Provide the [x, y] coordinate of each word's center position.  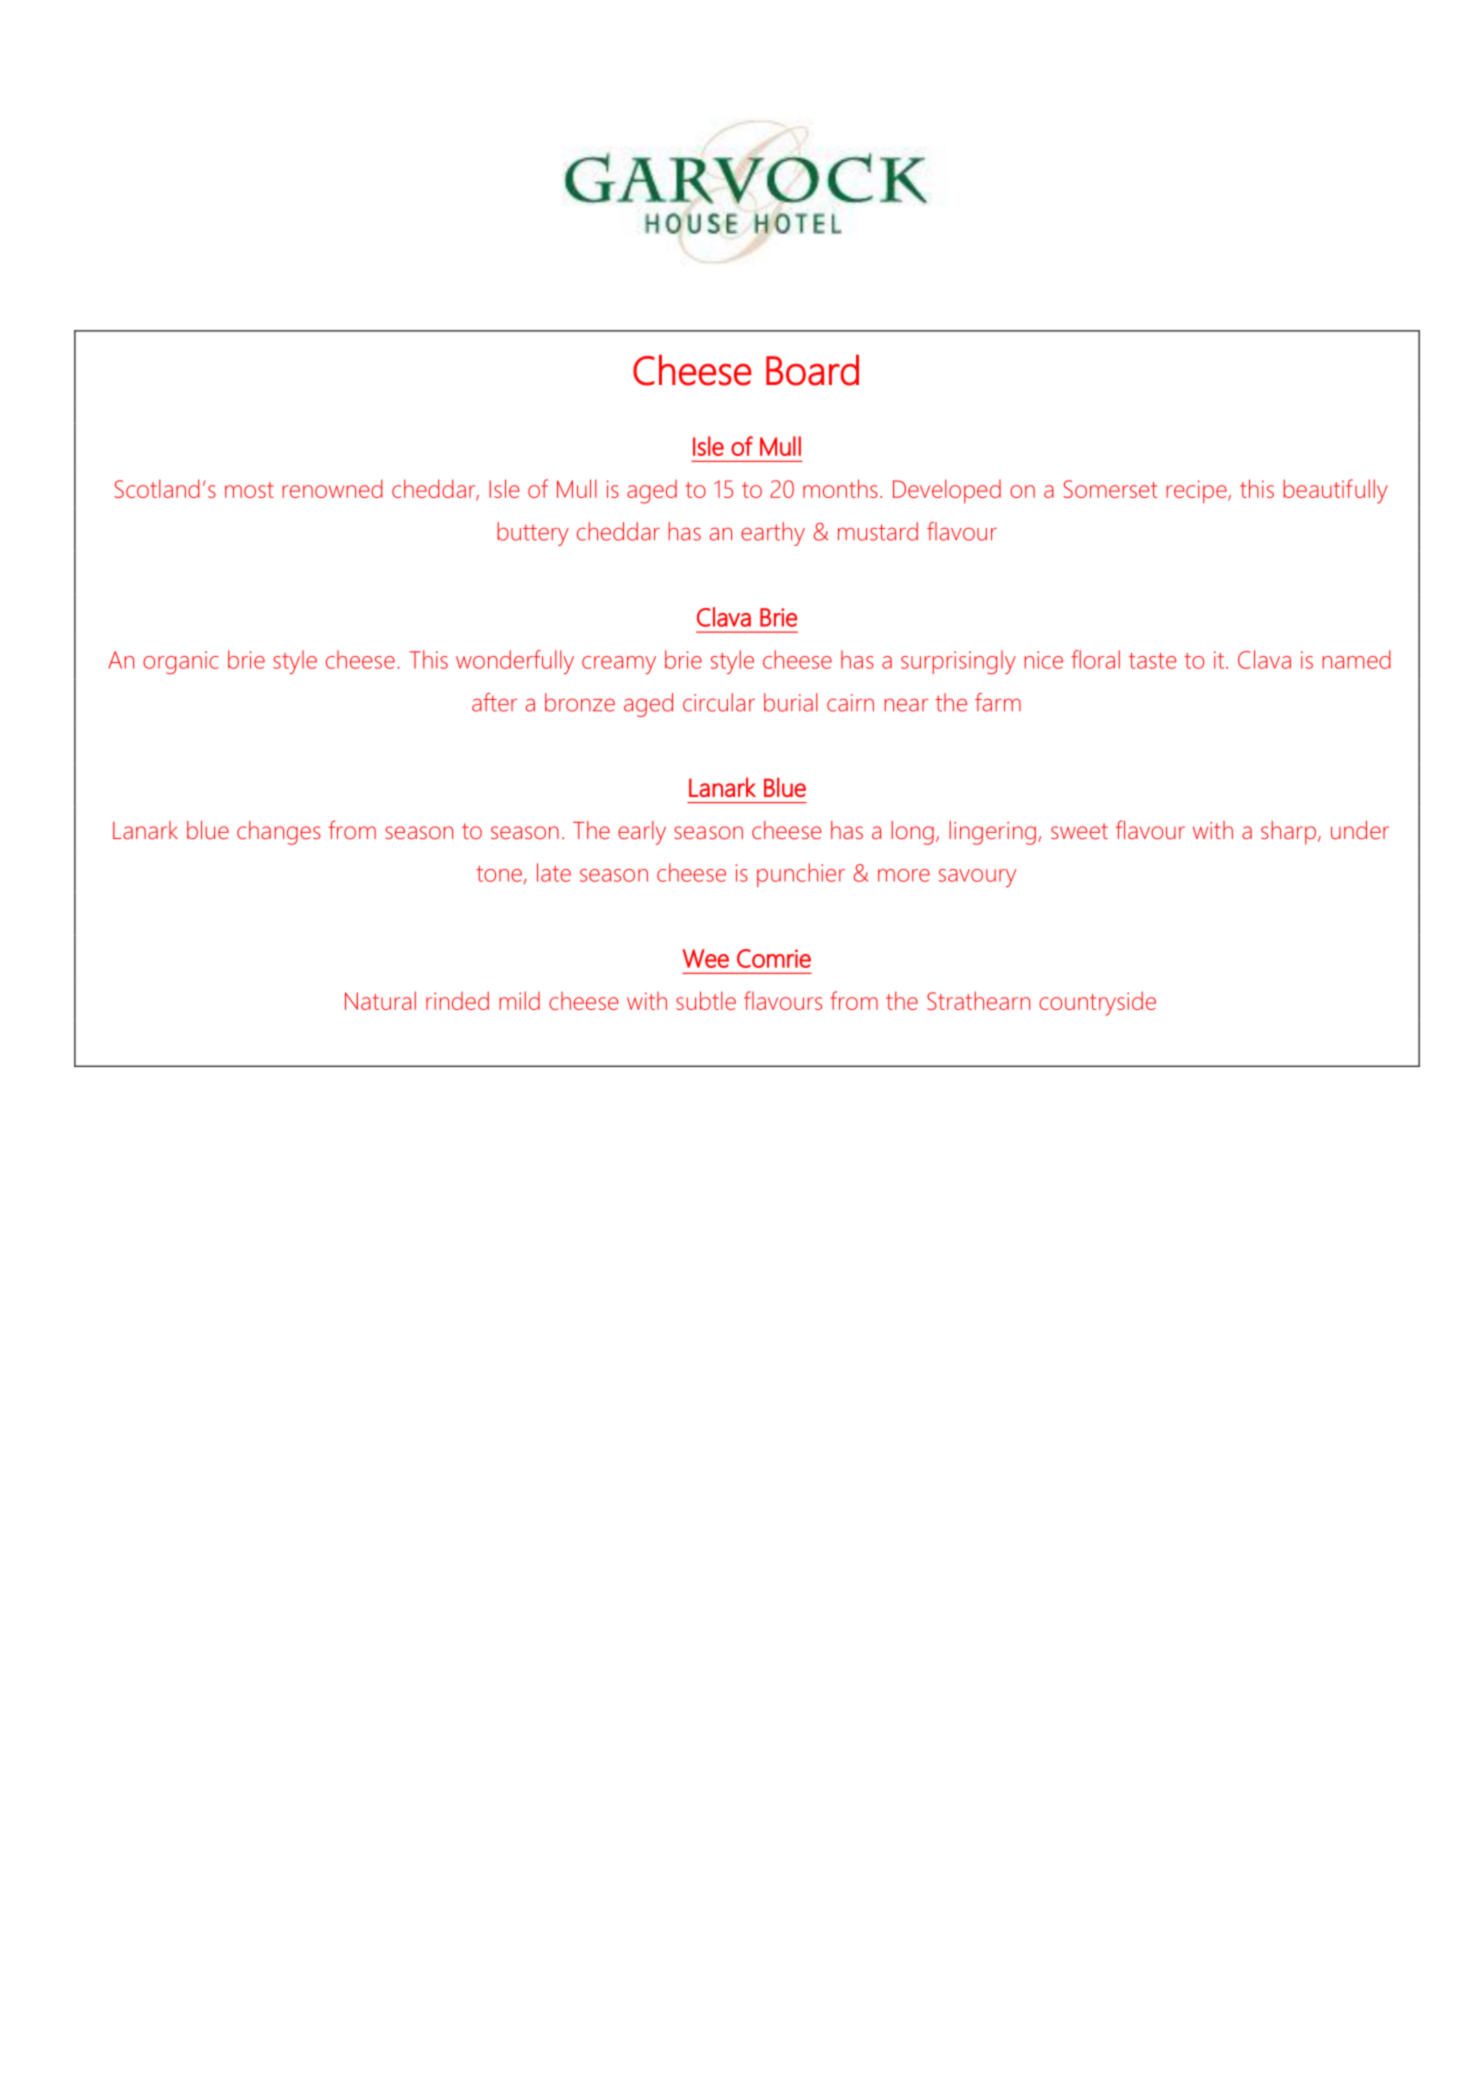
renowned [333, 488]
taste [1153, 661]
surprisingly [958, 662]
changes [279, 833]
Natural [380, 1000]
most [249, 490]
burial [791, 702]
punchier [801, 875]
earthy [773, 534]
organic [181, 662]
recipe [1198, 492]
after [494, 702]
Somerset [1110, 489]
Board [812, 370]
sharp [1288, 833]
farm [998, 702]
